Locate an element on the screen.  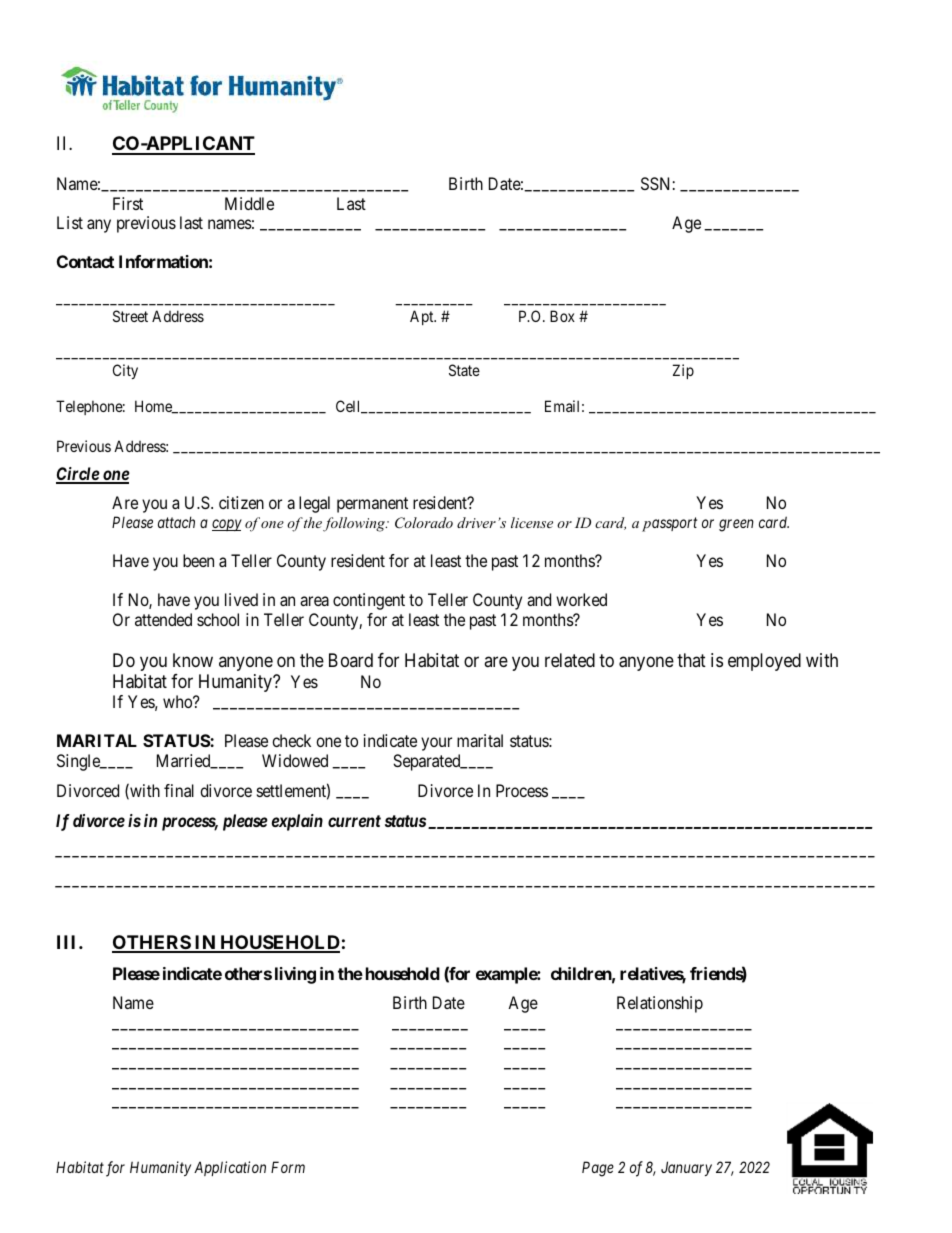
Application is located at coordinates (230, 1168).
